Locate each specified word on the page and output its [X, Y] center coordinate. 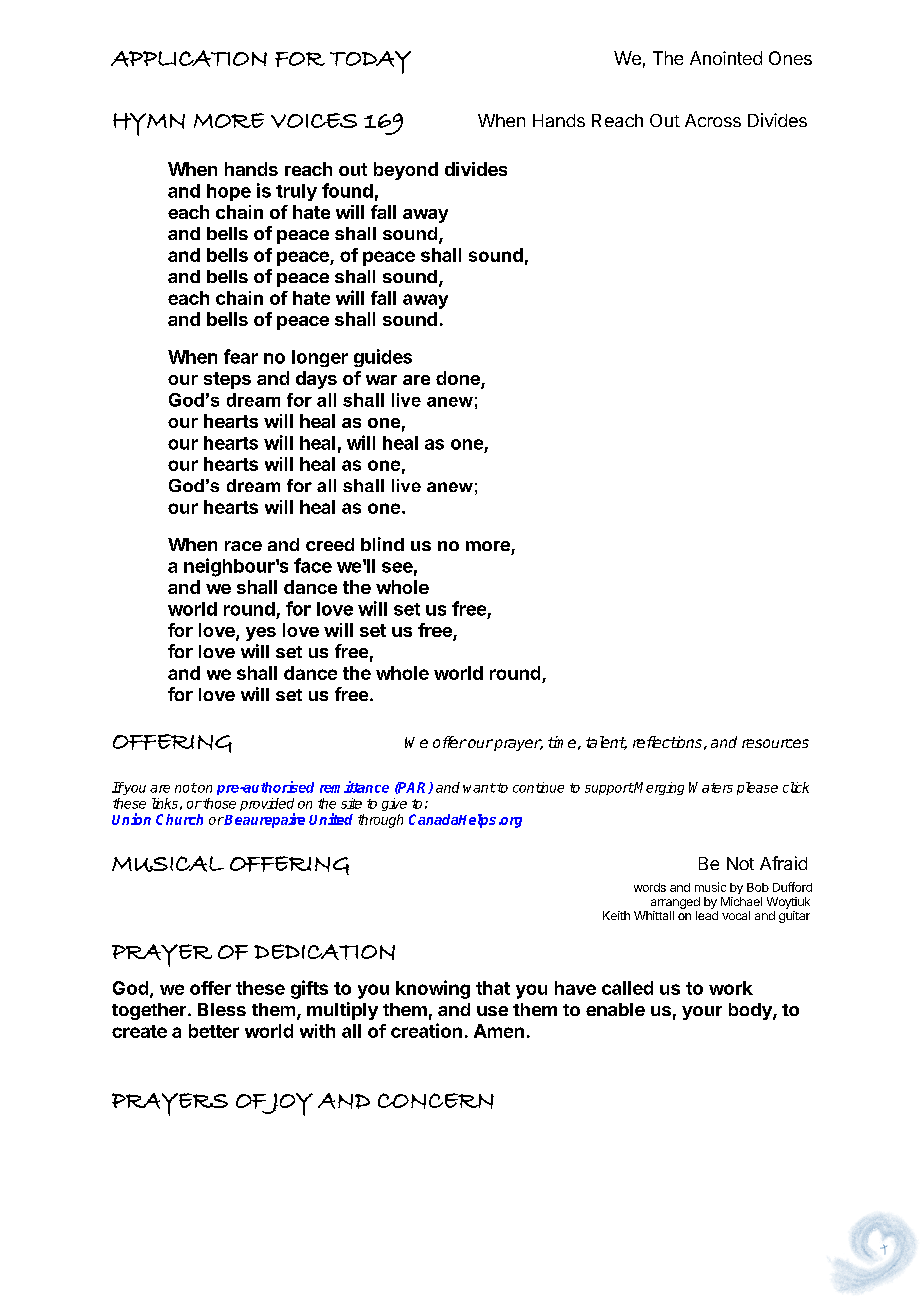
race [243, 546]
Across [713, 120]
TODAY [370, 62]
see [397, 567]
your [702, 1013]
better [214, 1031]
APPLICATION [189, 58]
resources [775, 743]
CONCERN [436, 1101]
